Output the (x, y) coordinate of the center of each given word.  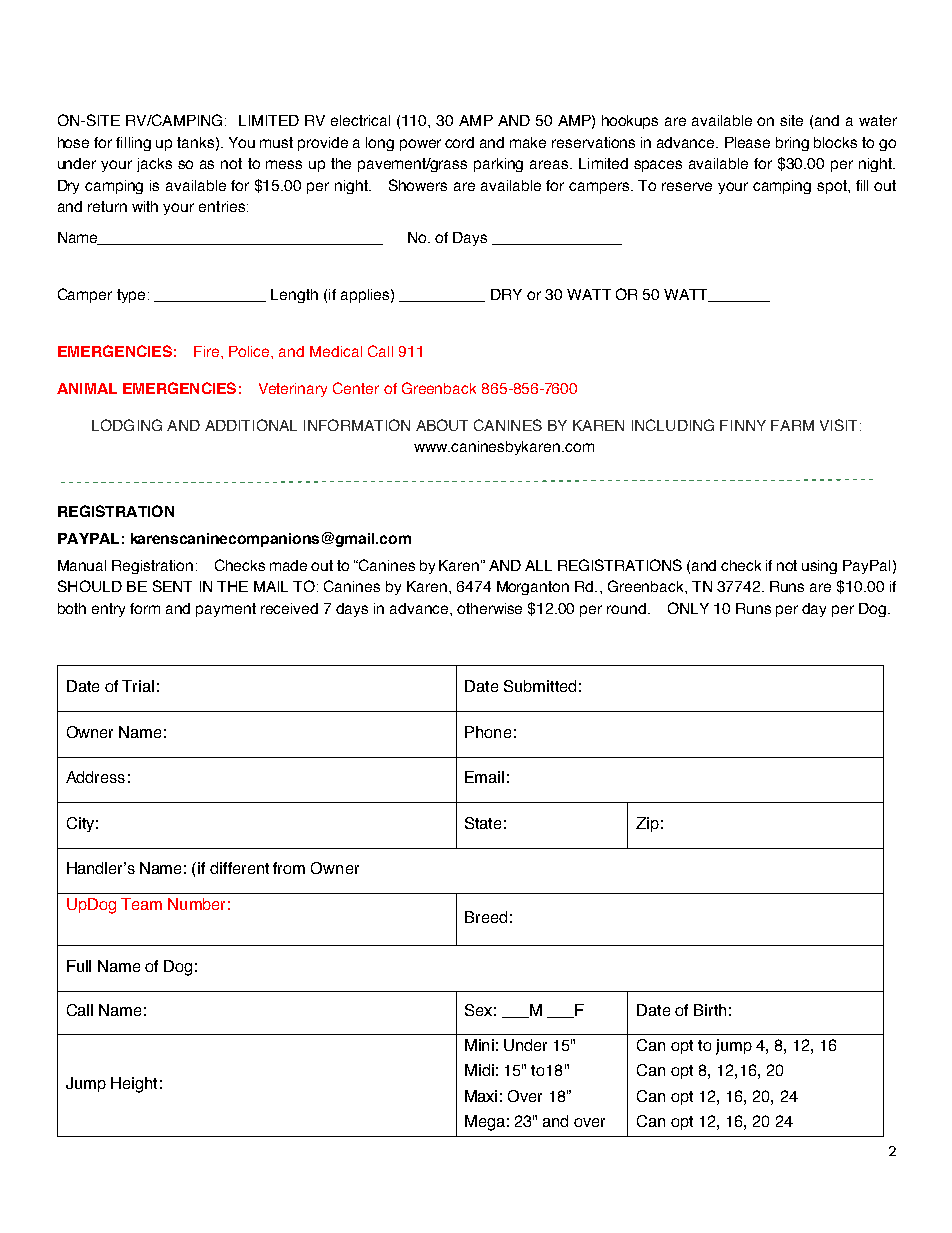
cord (459, 142)
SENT (172, 586)
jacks (154, 165)
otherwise (489, 608)
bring (792, 144)
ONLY (688, 608)
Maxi (481, 1096)
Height (134, 1085)
